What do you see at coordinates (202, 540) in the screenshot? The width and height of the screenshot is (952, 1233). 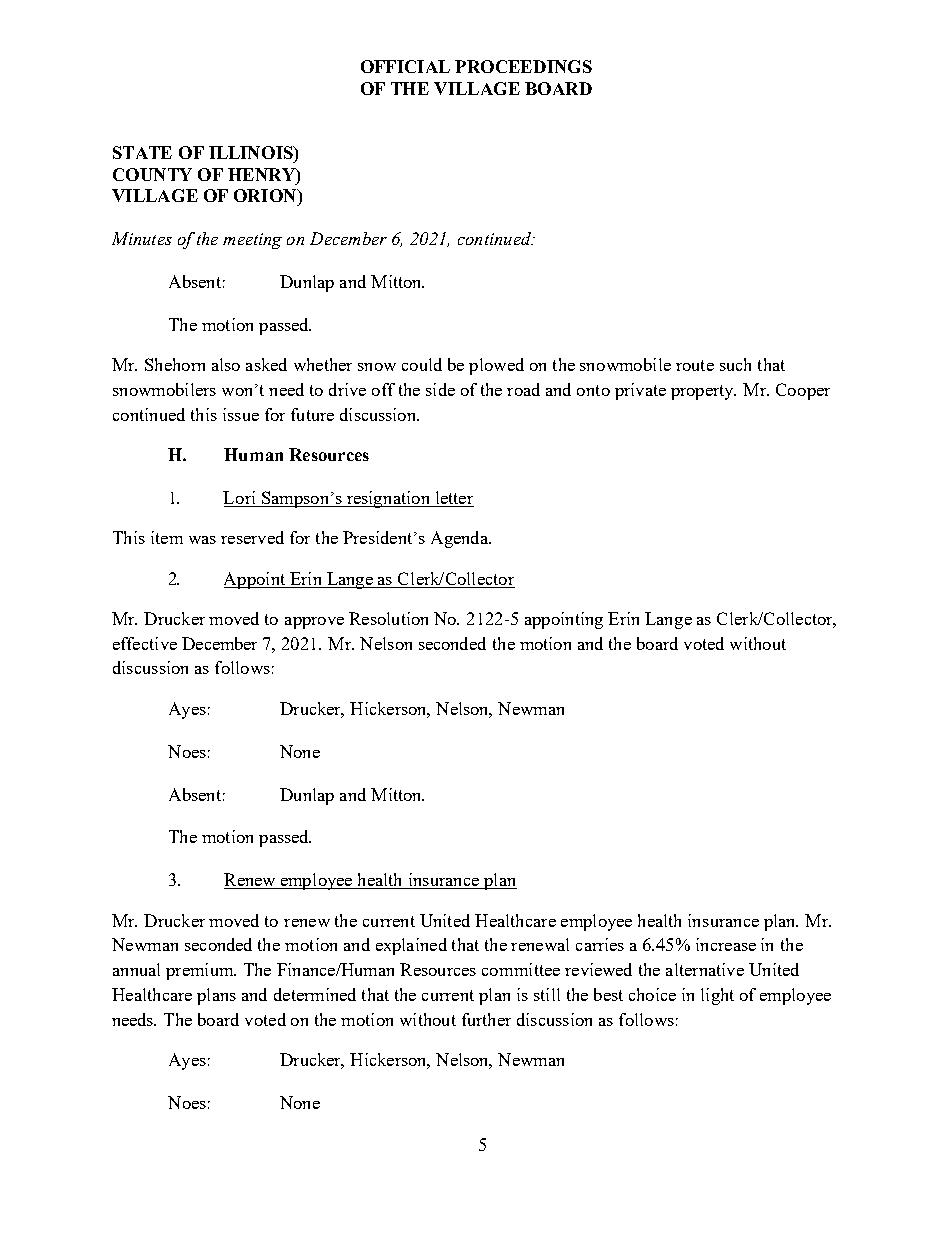 I see `was` at bounding box center [202, 540].
